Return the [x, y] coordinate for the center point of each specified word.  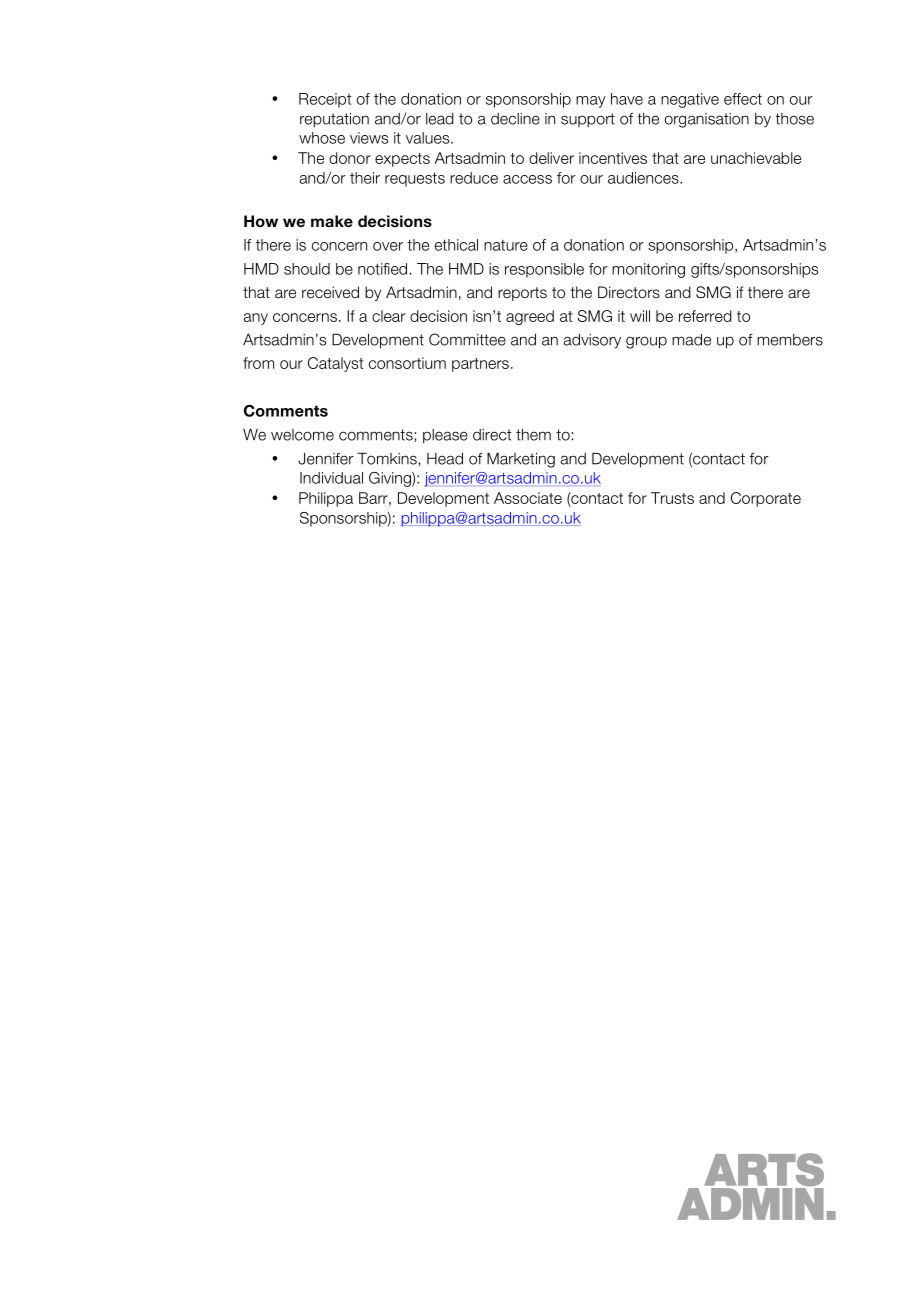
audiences [644, 178]
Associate [528, 498]
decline [515, 119]
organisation [707, 120]
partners [480, 365]
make [332, 221]
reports [522, 294]
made [691, 339]
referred [705, 316]
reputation [334, 120]
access [527, 179]
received [330, 292]
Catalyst [336, 364]
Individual [331, 478]
